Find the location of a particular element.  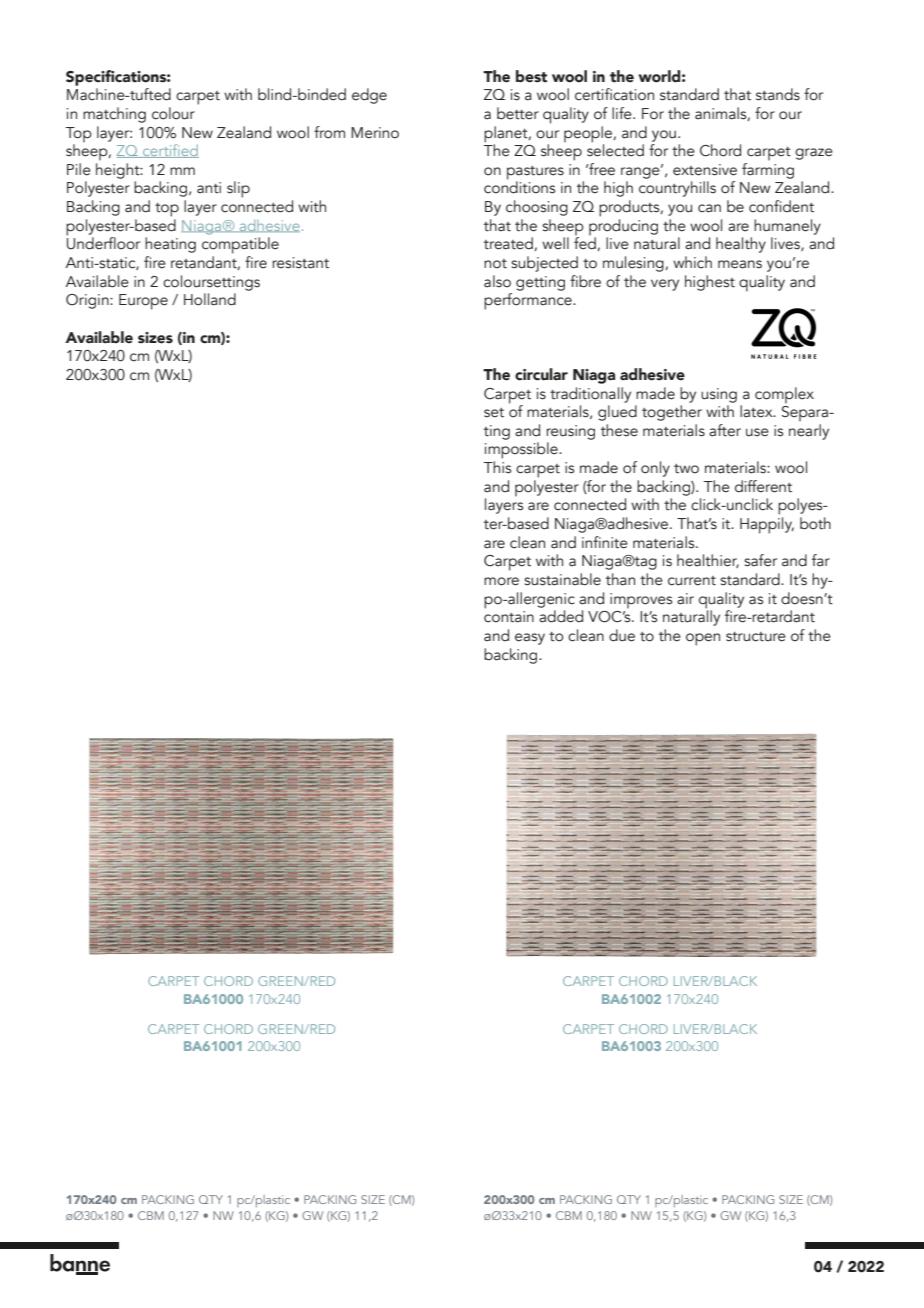

stands is located at coordinates (778, 94).
